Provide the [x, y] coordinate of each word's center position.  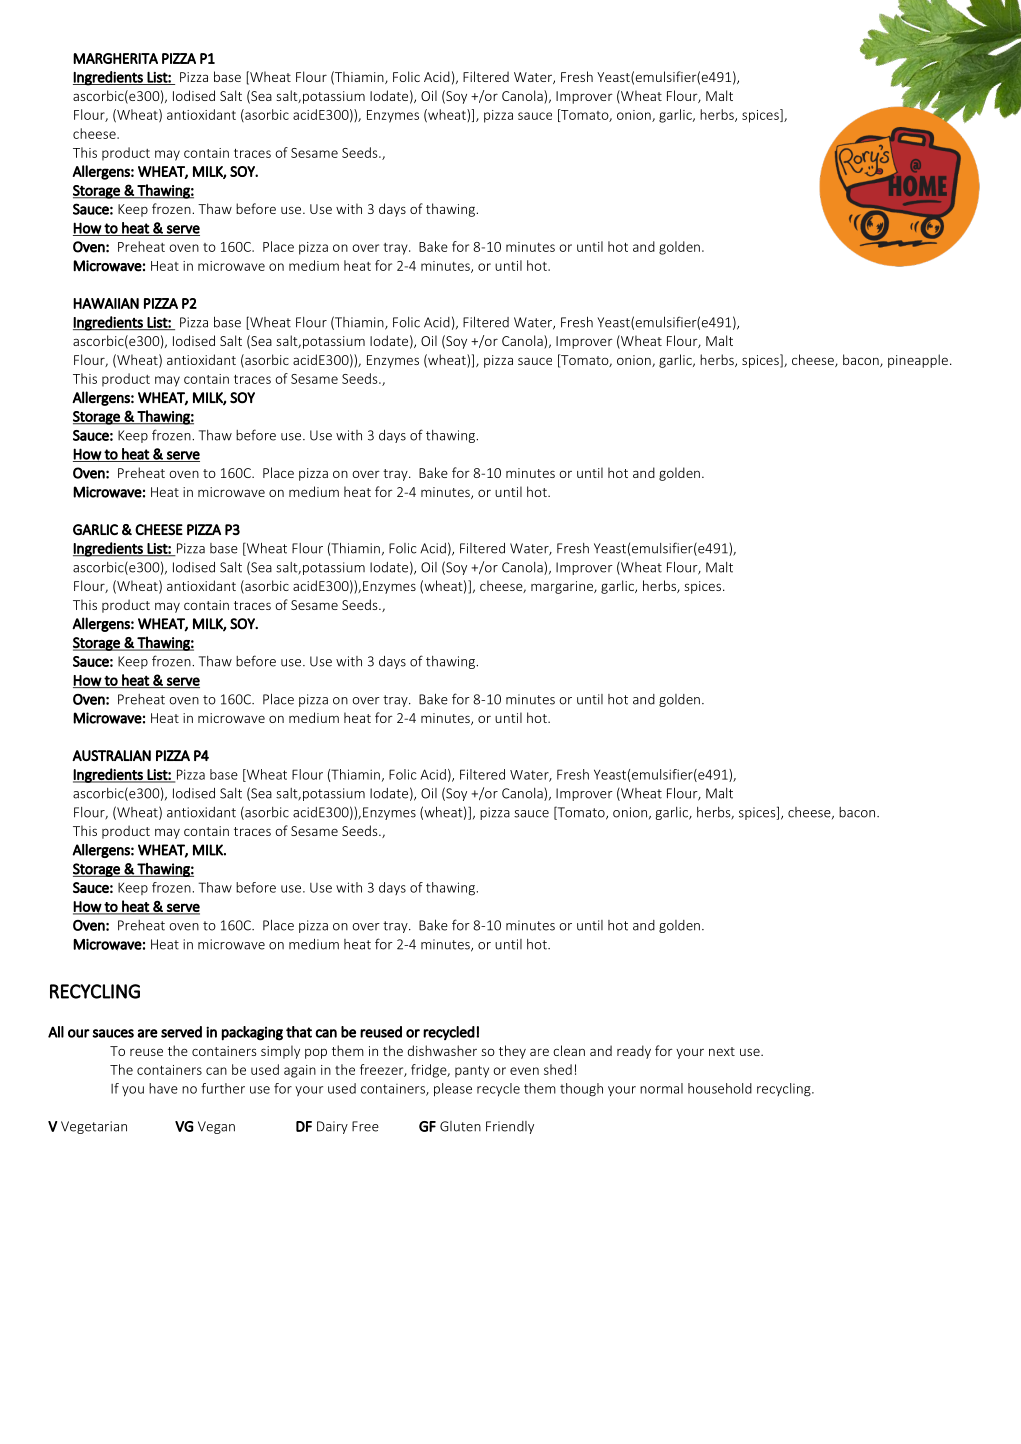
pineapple [918, 361]
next [722, 1051]
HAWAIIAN [106, 303]
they [512, 1052]
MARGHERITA [115, 58]
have [163, 1088]
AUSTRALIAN [111, 755]
